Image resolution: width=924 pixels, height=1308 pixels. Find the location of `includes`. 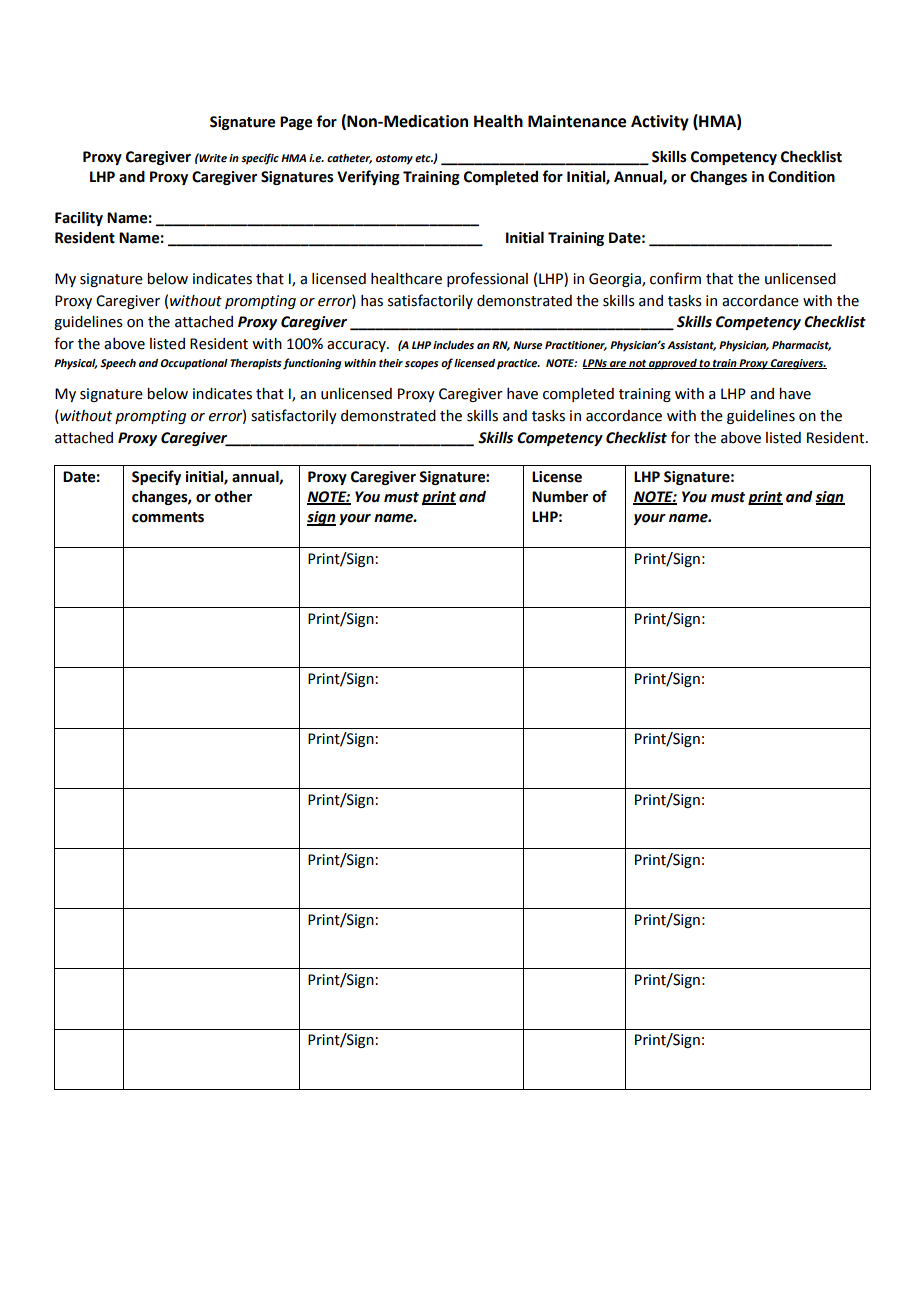

includes is located at coordinates (453, 345).
